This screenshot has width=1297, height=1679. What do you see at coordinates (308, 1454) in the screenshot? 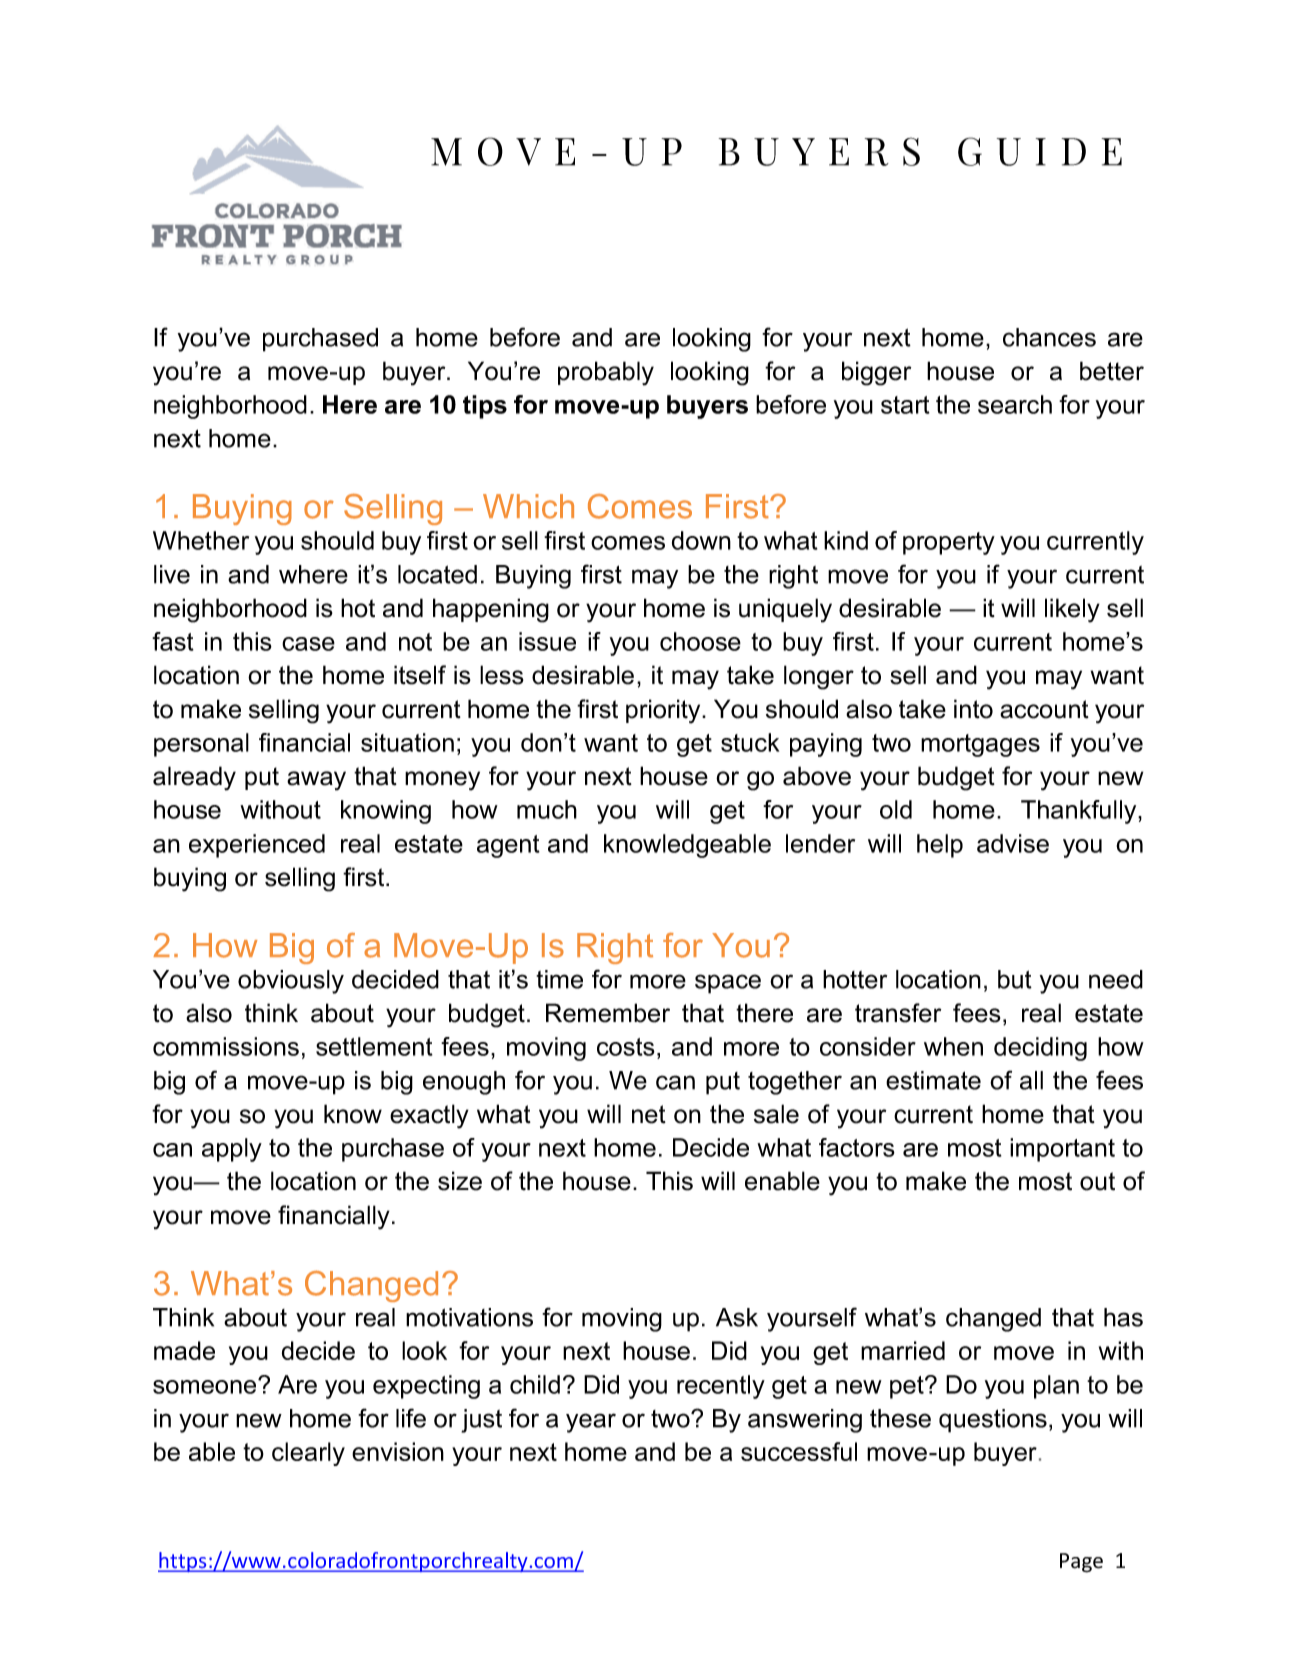
I see `clearly` at bounding box center [308, 1454].
